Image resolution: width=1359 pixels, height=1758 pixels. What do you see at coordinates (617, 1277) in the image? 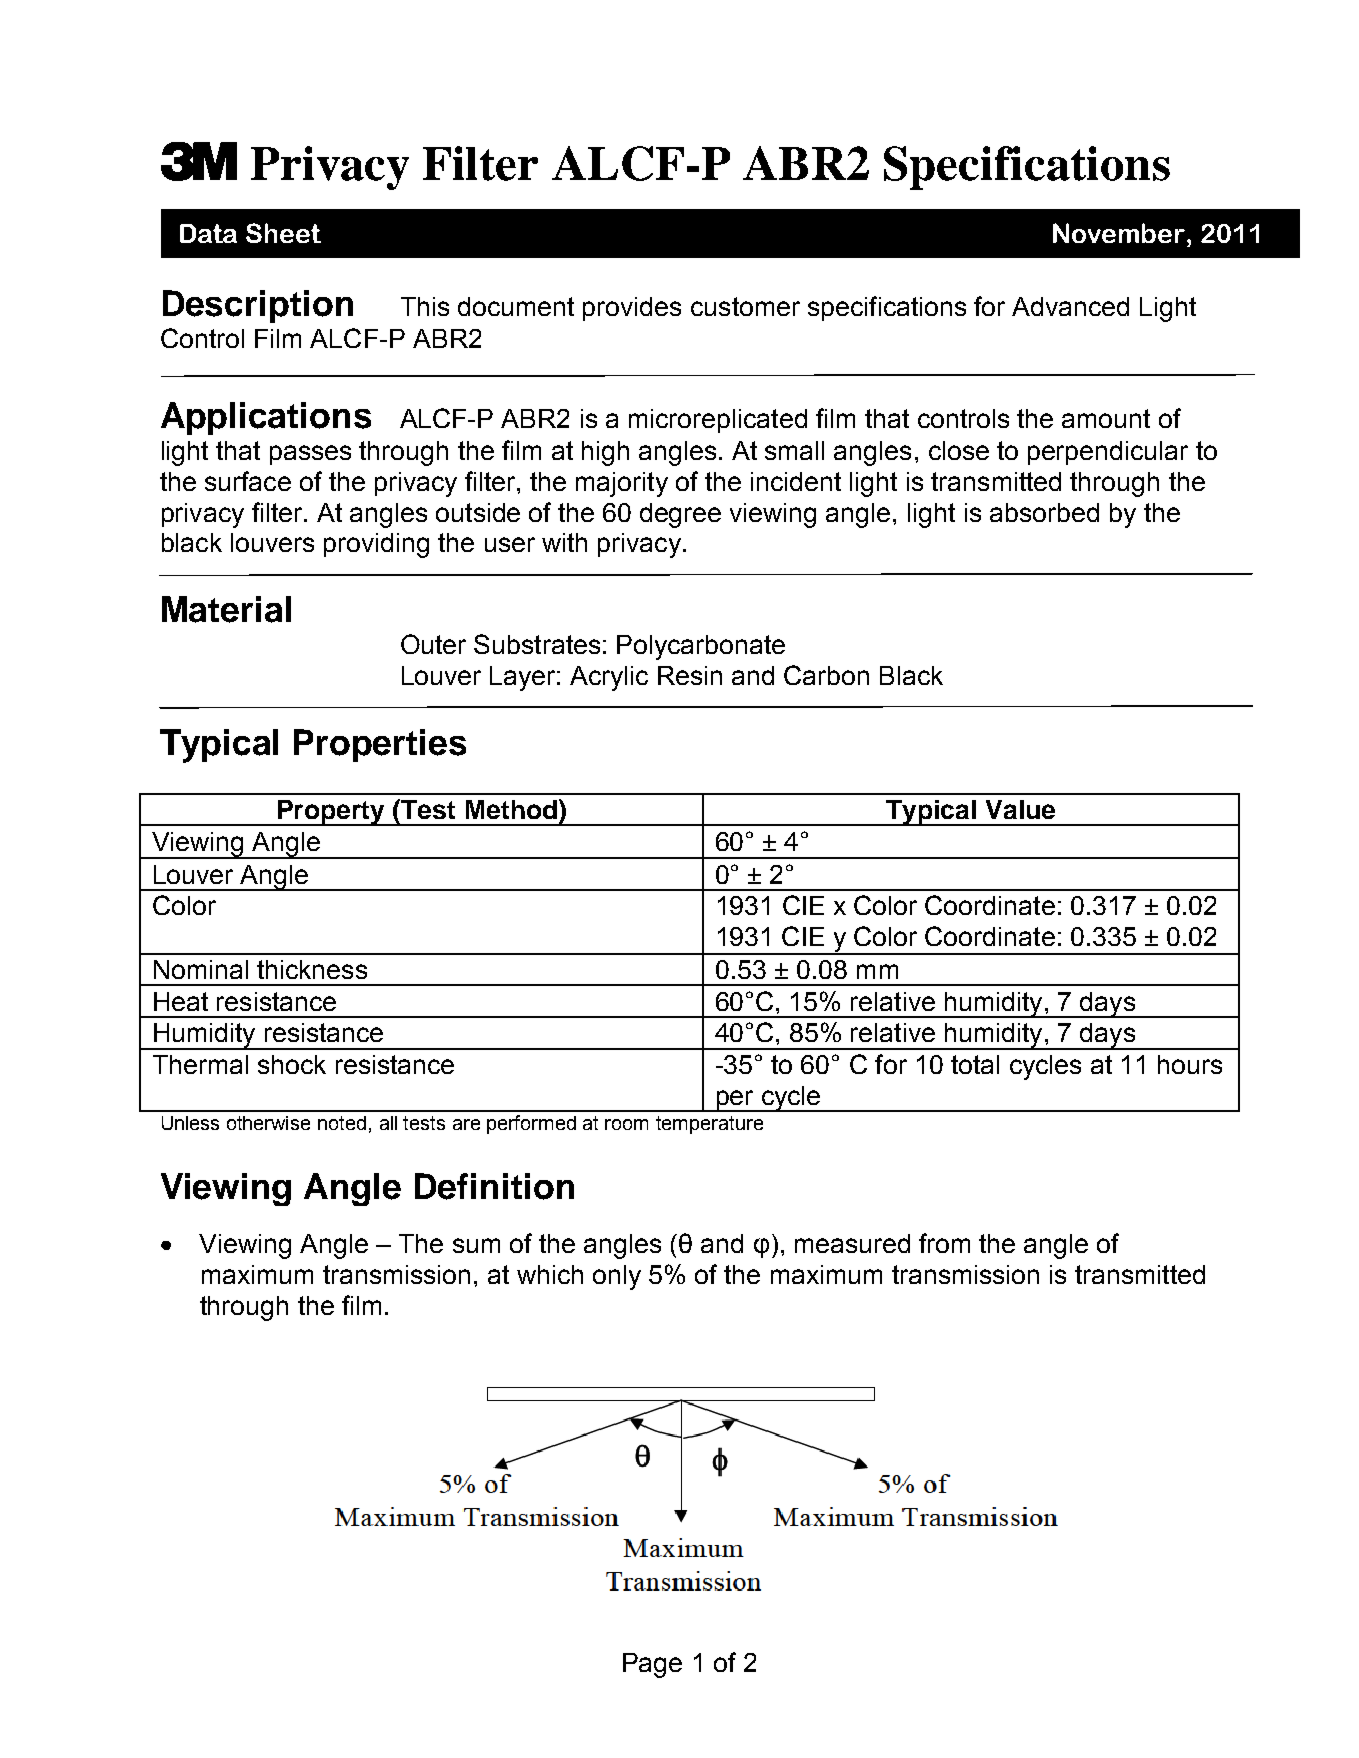
I see `only` at bounding box center [617, 1277].
